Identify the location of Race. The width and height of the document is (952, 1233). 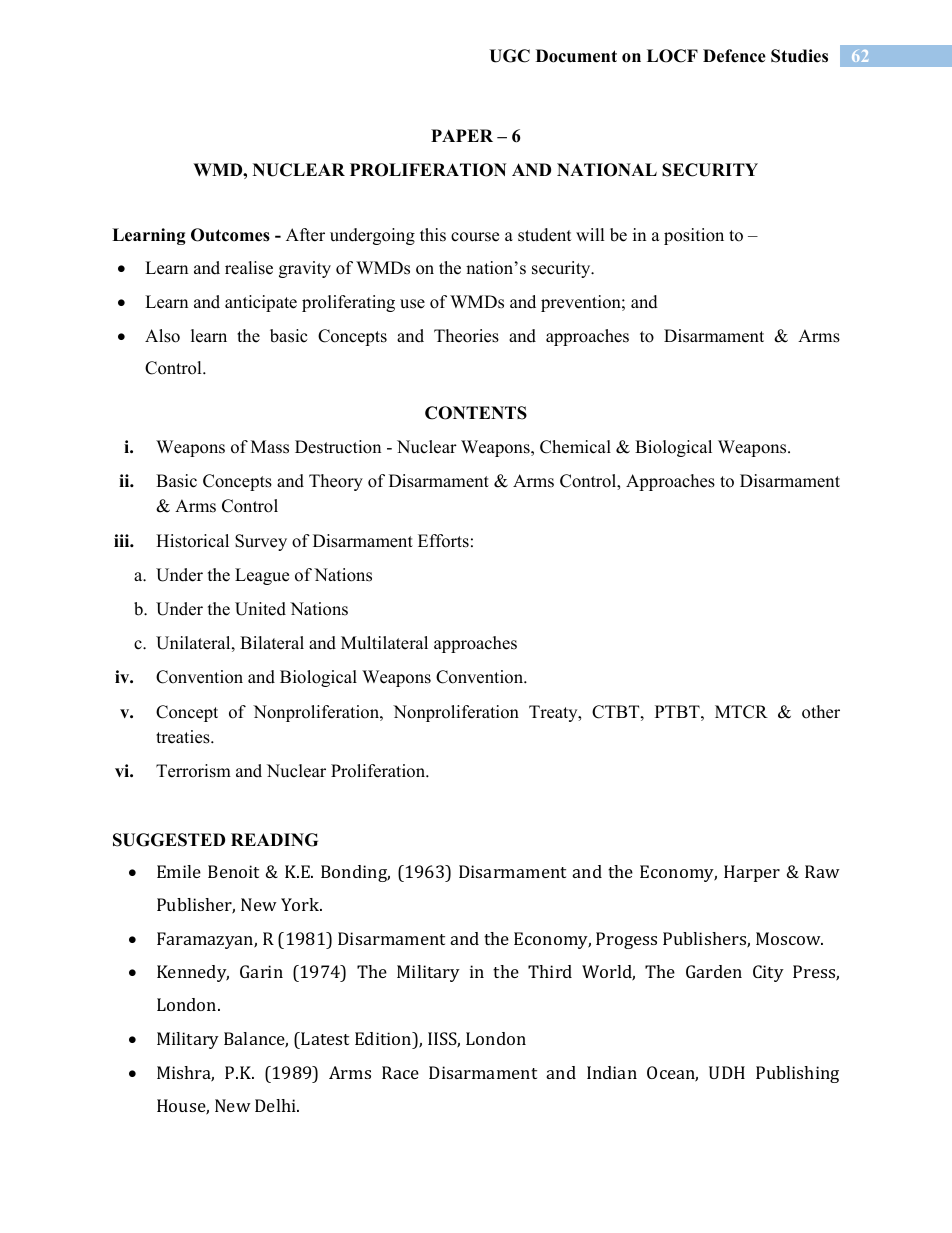
(400, 1072).
